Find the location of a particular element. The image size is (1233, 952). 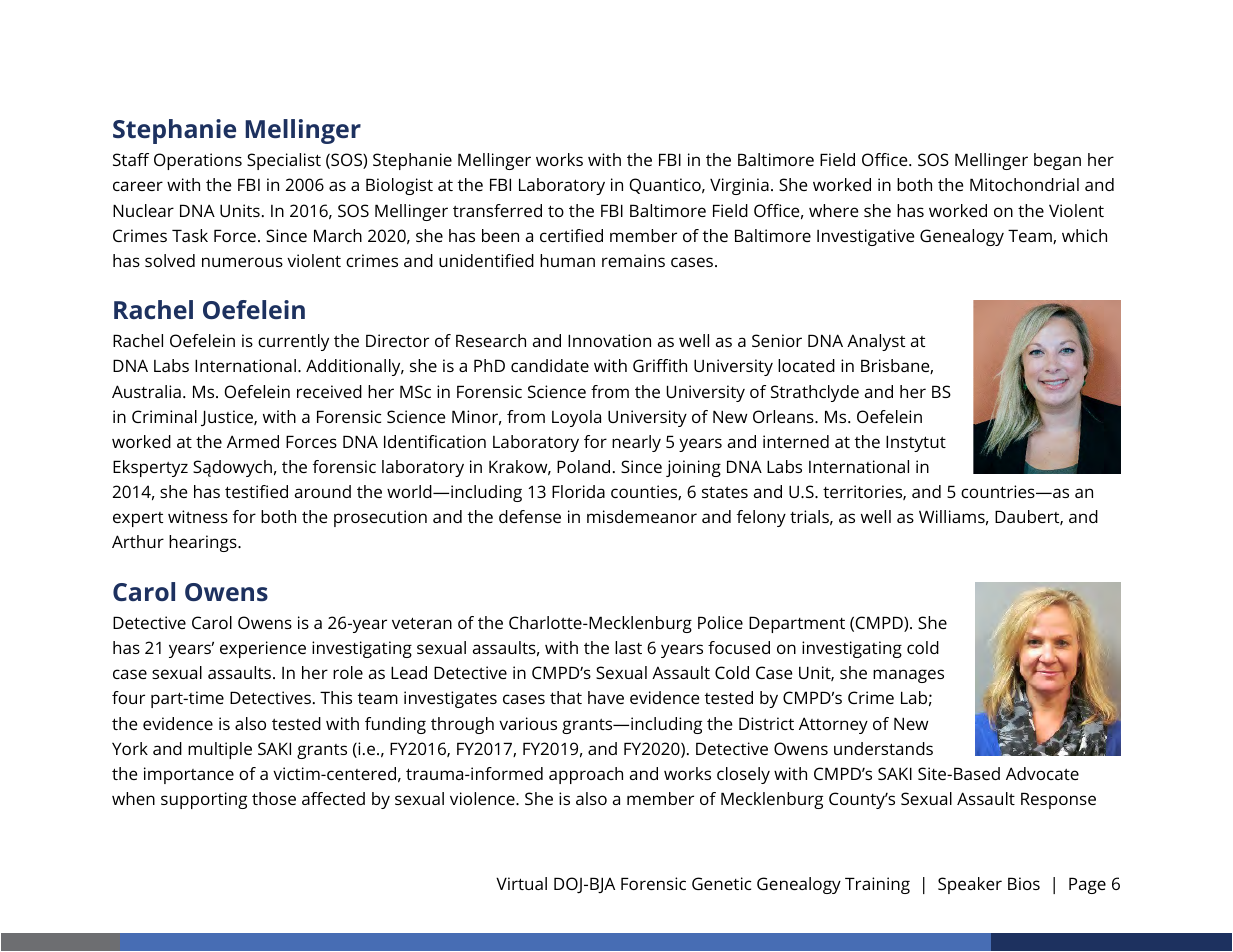

Virginia is located at coordinates (739, 186).
